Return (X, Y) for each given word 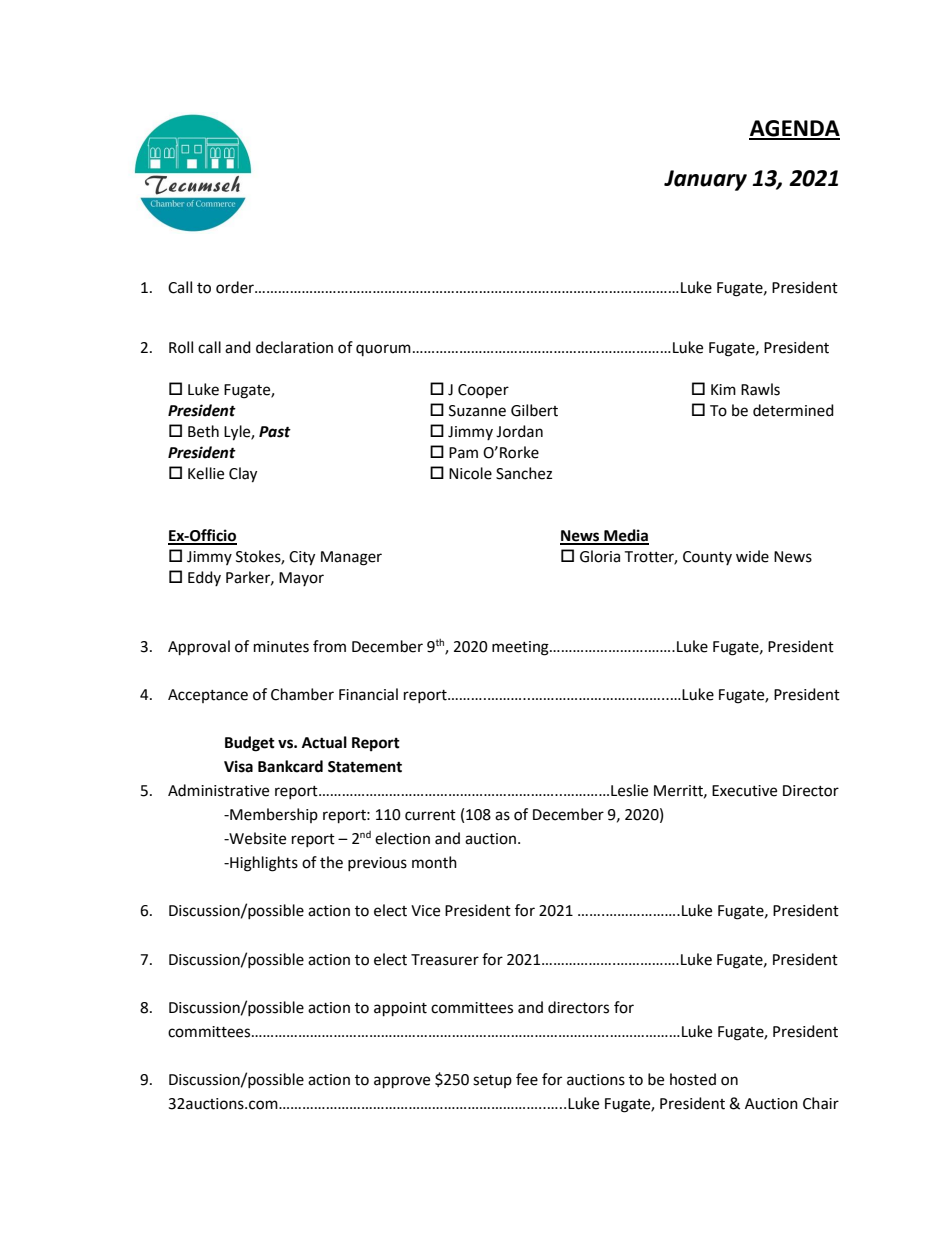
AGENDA (794, 129)
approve (402, 1082)
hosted (693, 1079)
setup (492, 1081)
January (705, 180)
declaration (294, 347)
